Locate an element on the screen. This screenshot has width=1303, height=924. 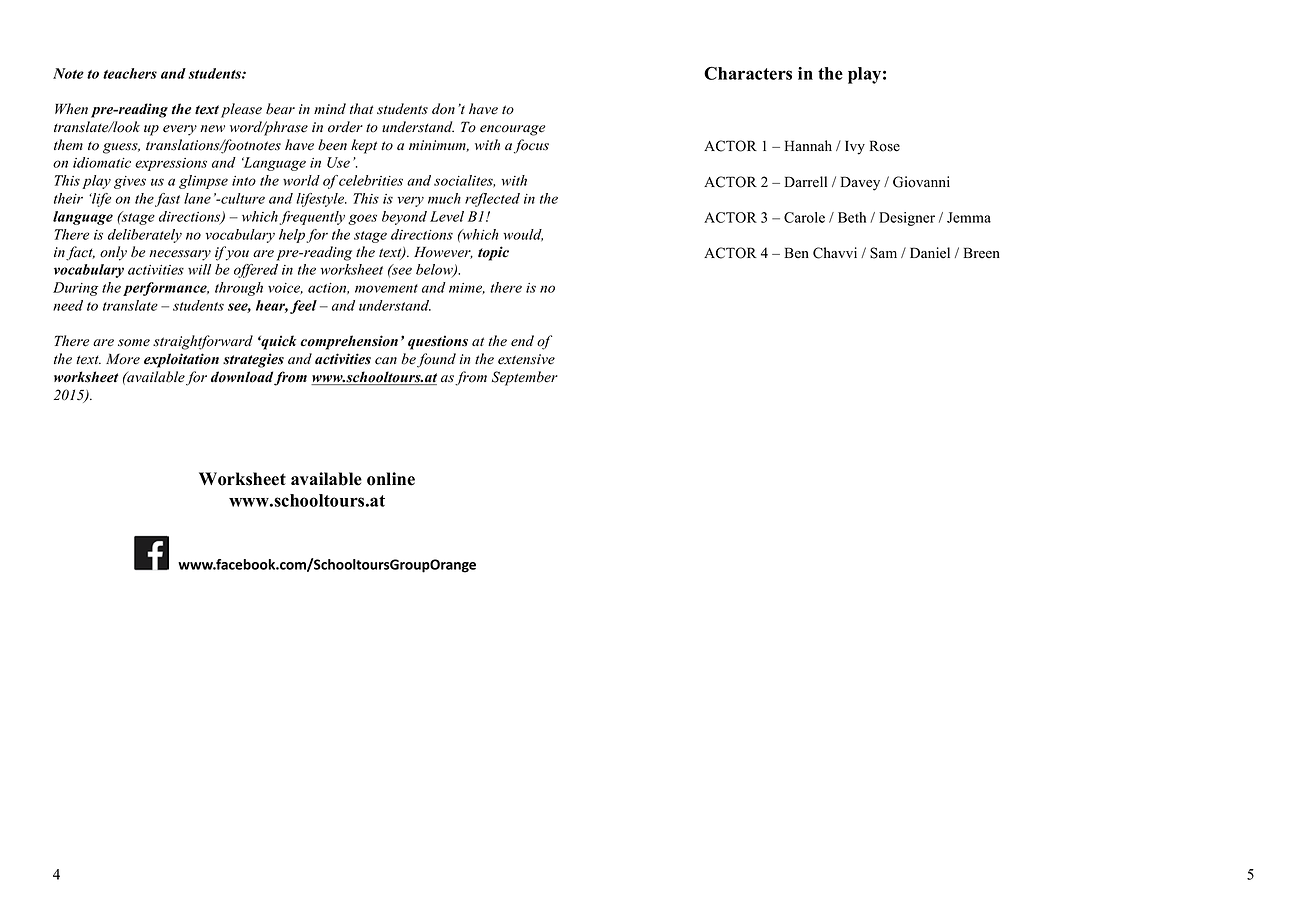
Characters is located at coordinates (748, 73).
